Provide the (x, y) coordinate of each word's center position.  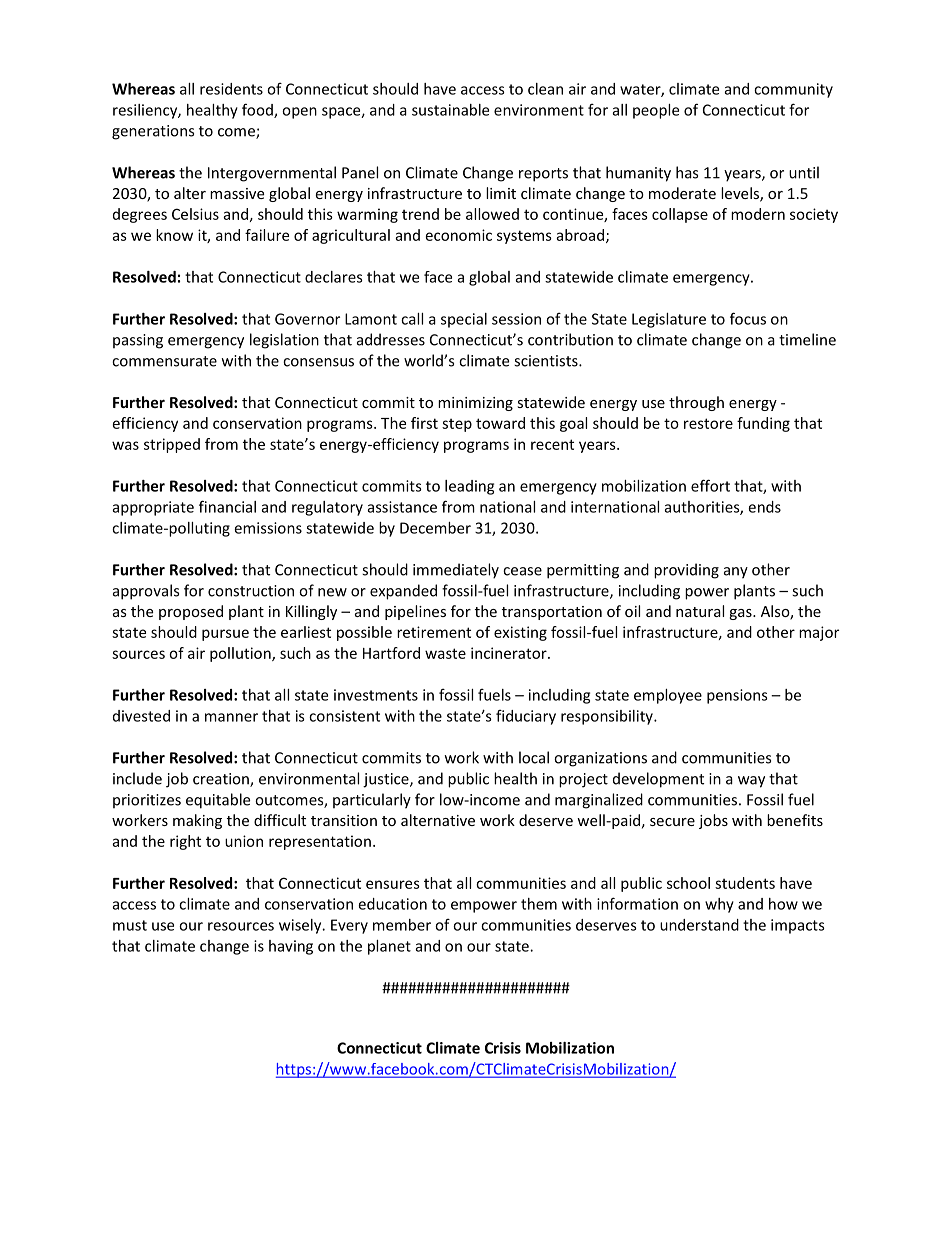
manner (231, 717)
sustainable (450, 110)
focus (748, 318)
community (793, 90)
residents (231, 89)
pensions (737, 696)
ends (764, 507)
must (130, 925)
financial (227, 506)
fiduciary (526, 717)
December (435, 528)
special (464, 320)
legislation (284, 341)
